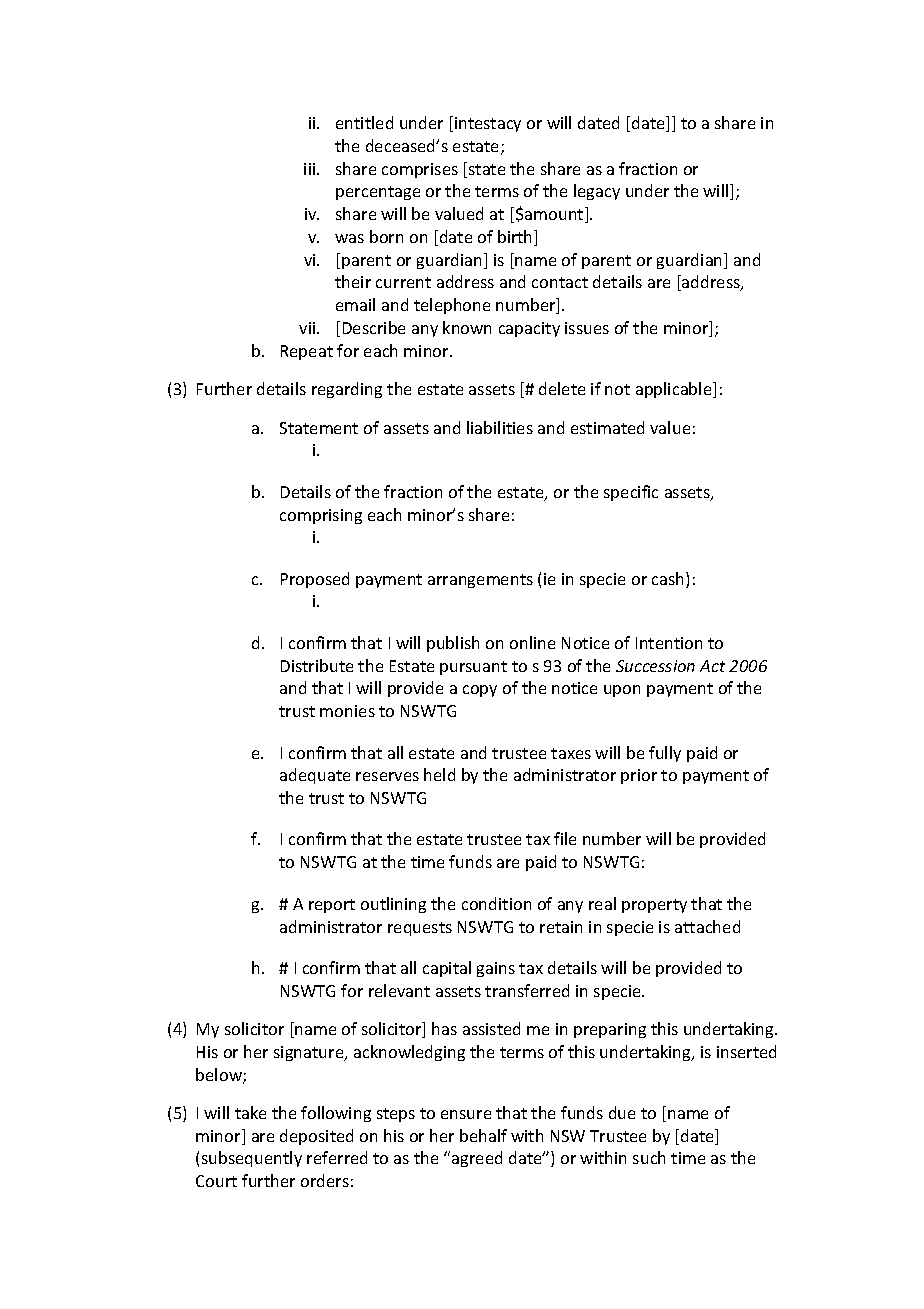  I want to click on such, so click(649, 1157).
